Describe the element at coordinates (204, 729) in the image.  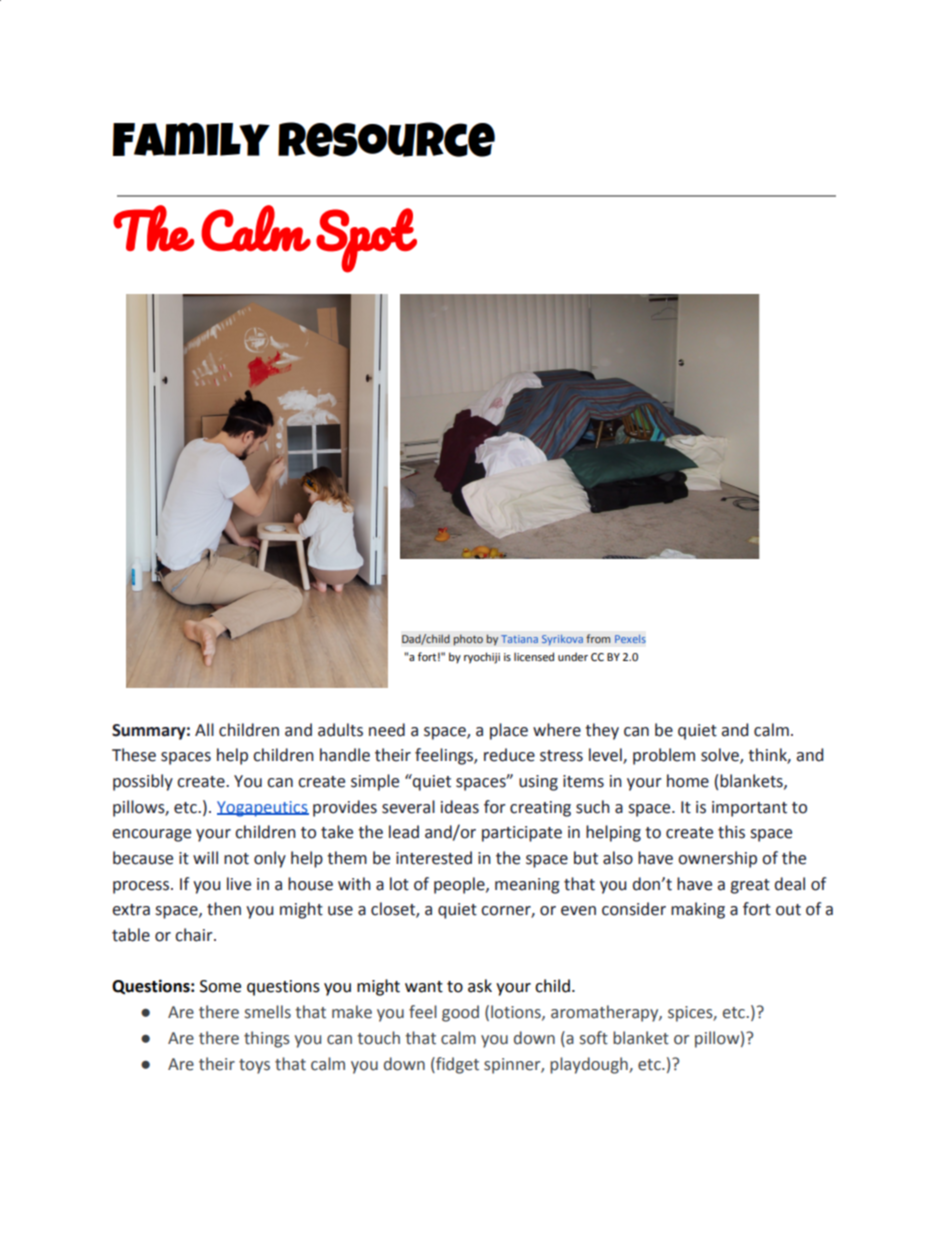
I see `All` at that location.
